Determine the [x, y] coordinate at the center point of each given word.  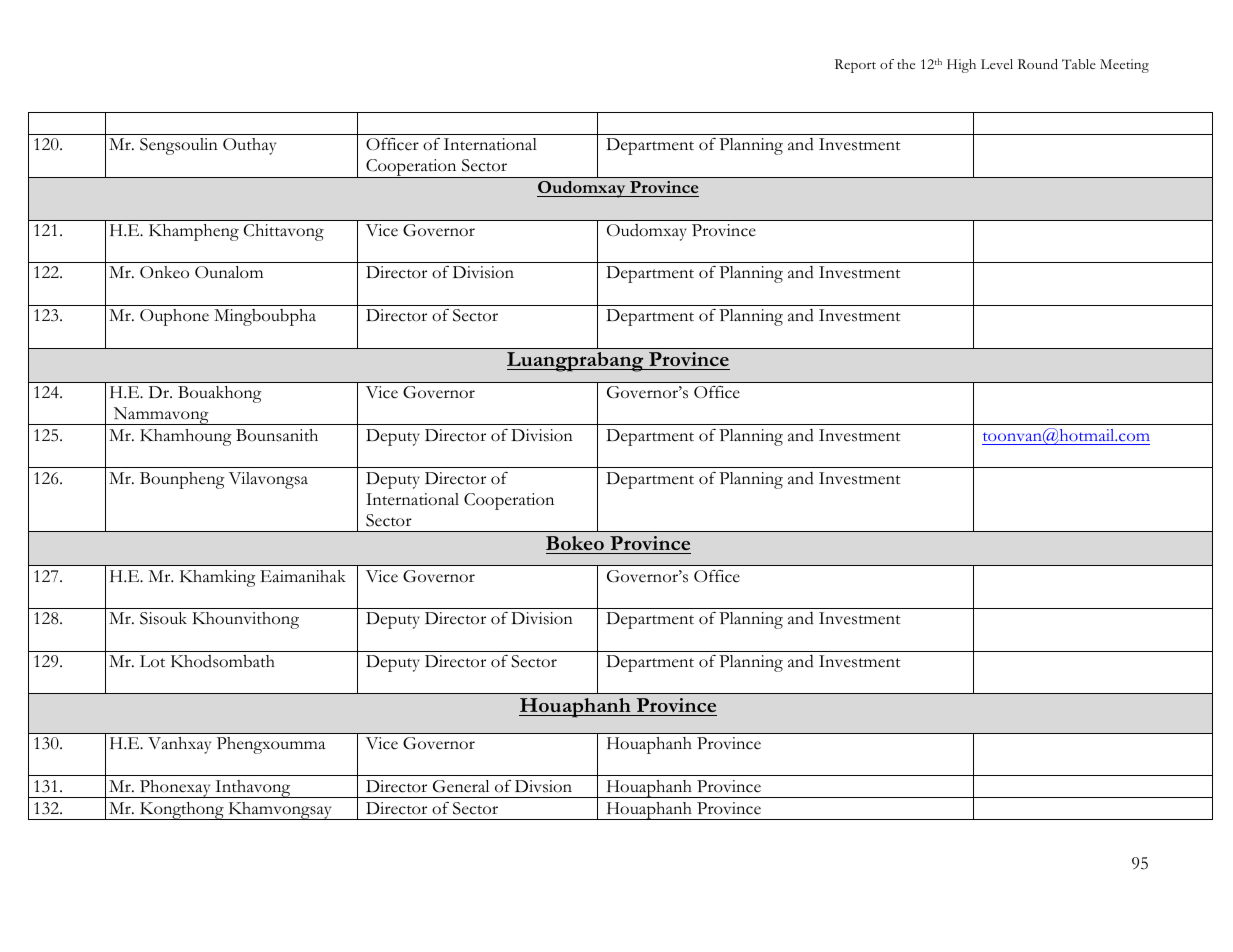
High [961, 66]
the [906, 64]
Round [1038, 64]
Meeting [1124, 66]
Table [1079, 64]
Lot [152, 661]
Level [997, 64]
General [461, 786]
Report [855, 66]
